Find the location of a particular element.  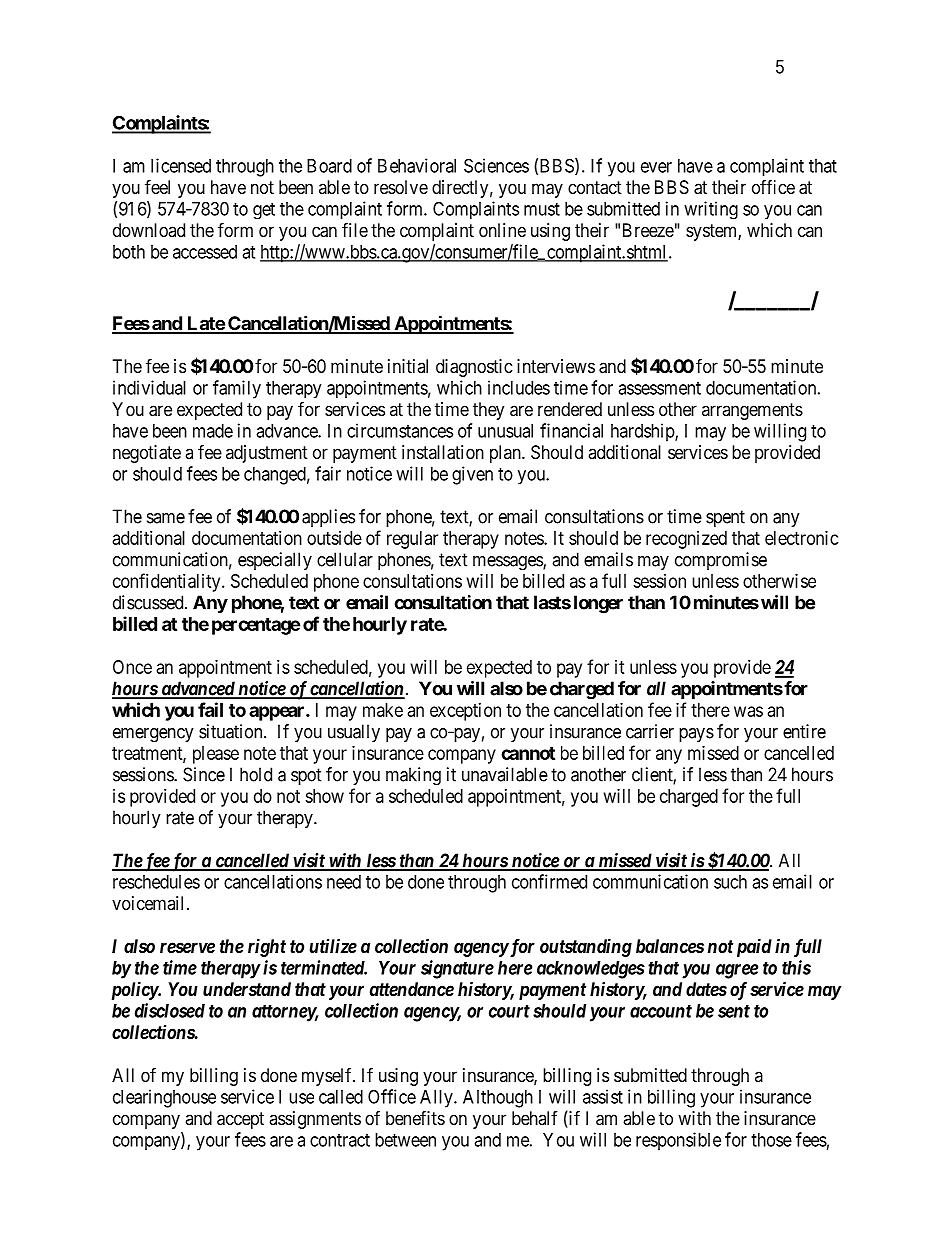

exception is located at coordinates (465, 712).
